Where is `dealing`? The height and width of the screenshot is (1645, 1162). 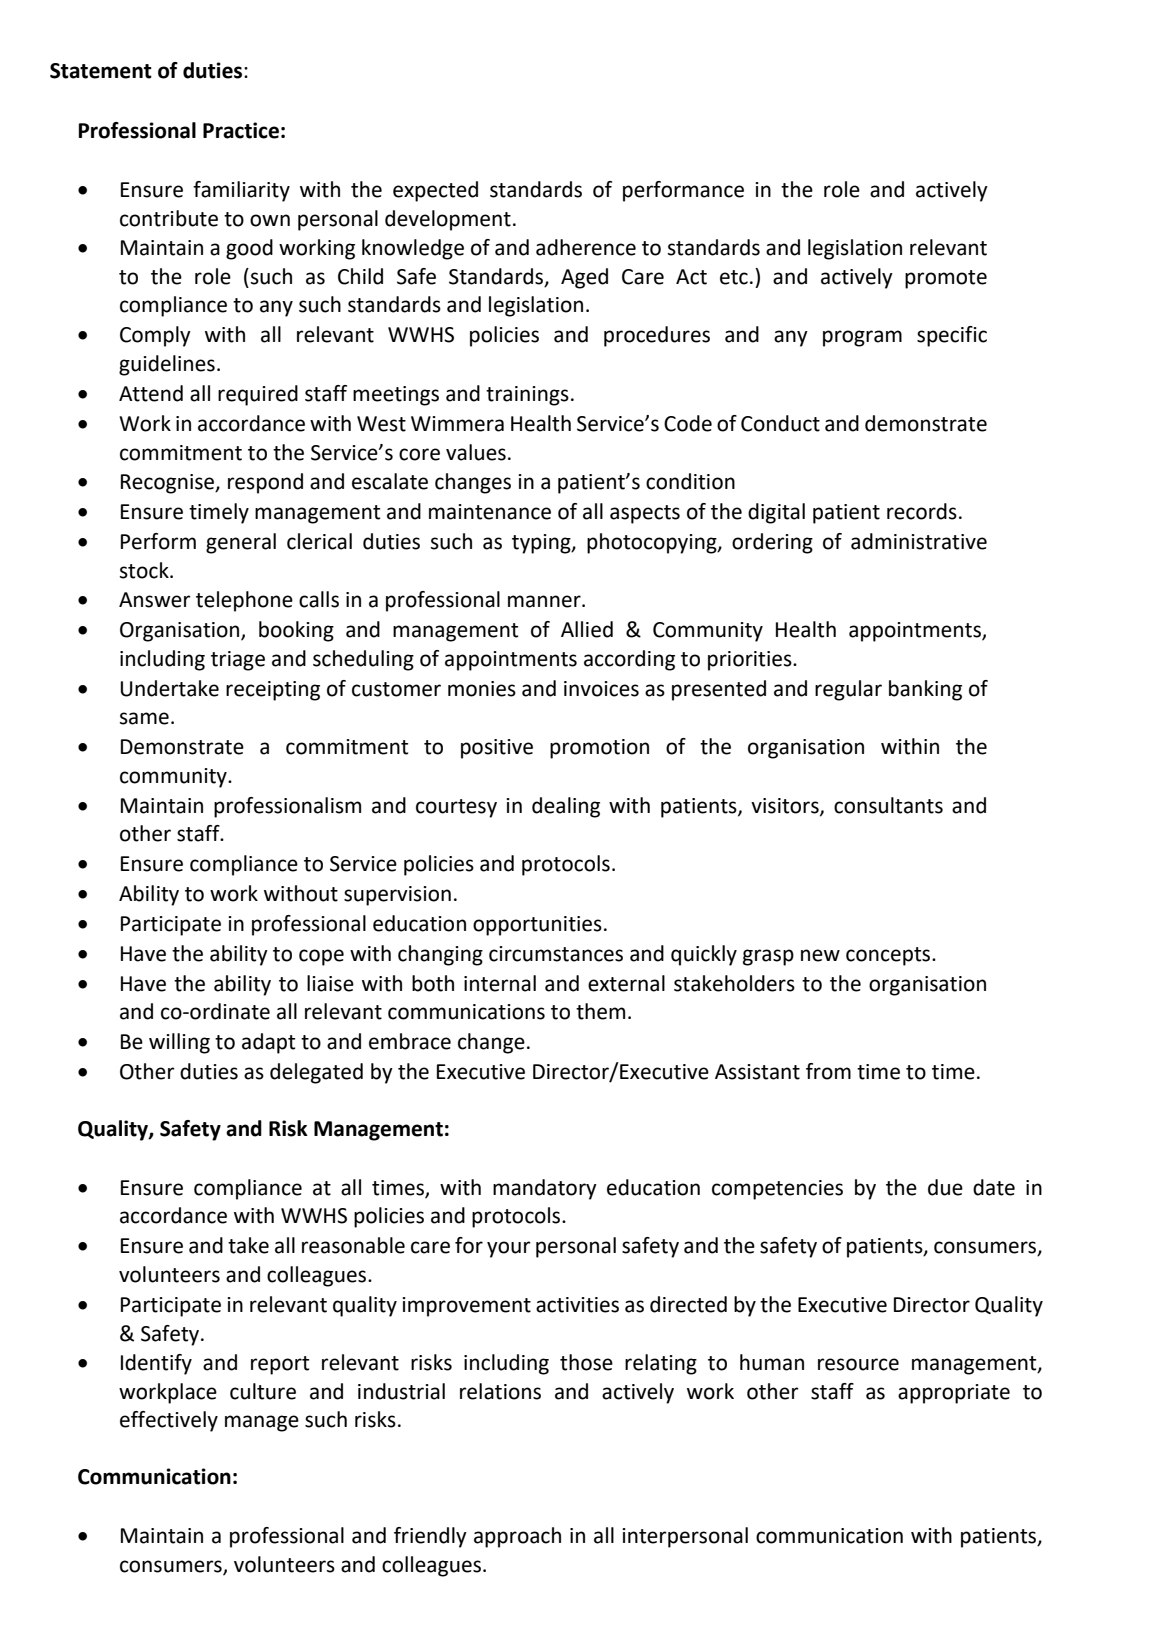 dealing is located at coordinates (566, 807).
